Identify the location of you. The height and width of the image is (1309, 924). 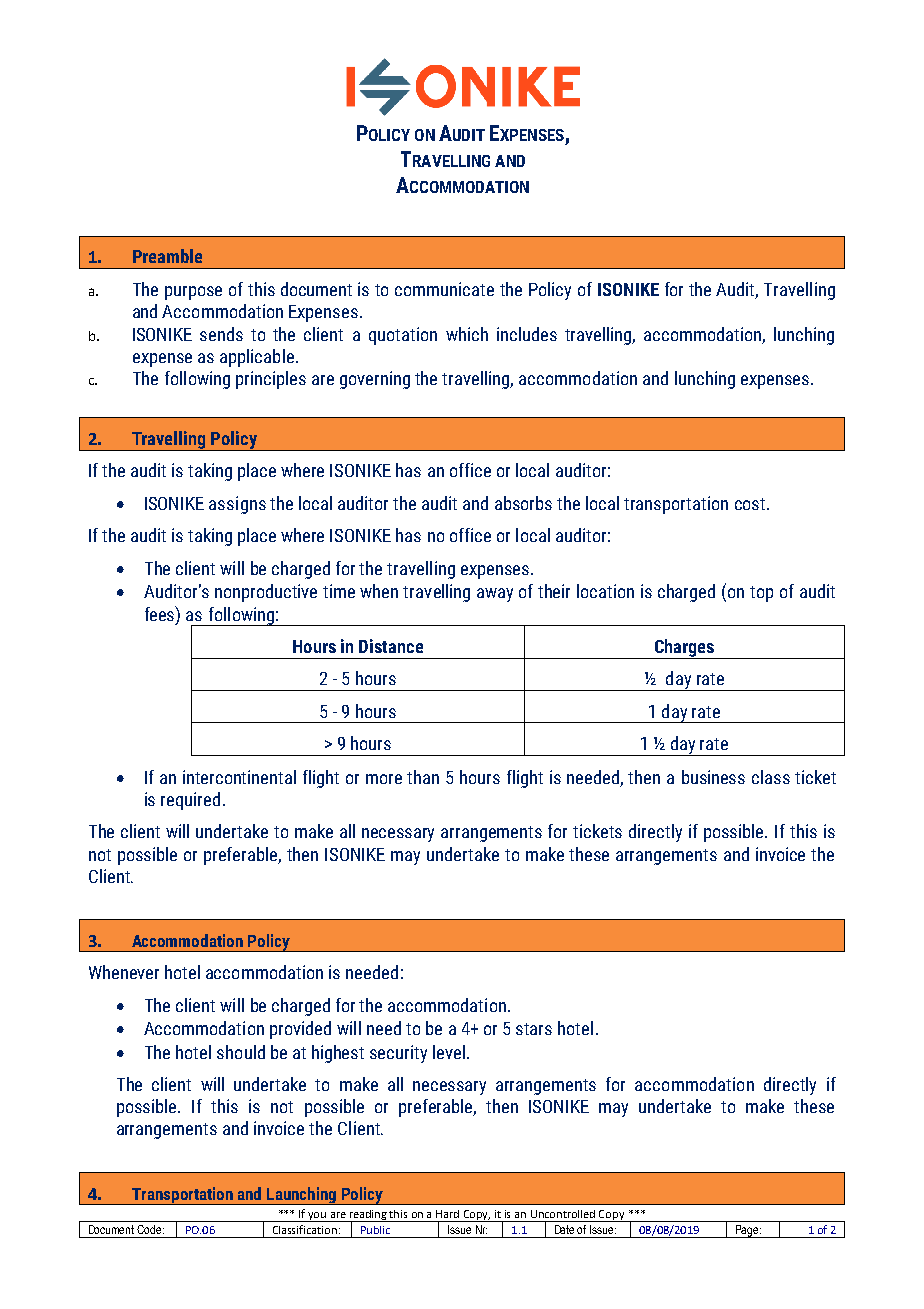
(318, 1217).
